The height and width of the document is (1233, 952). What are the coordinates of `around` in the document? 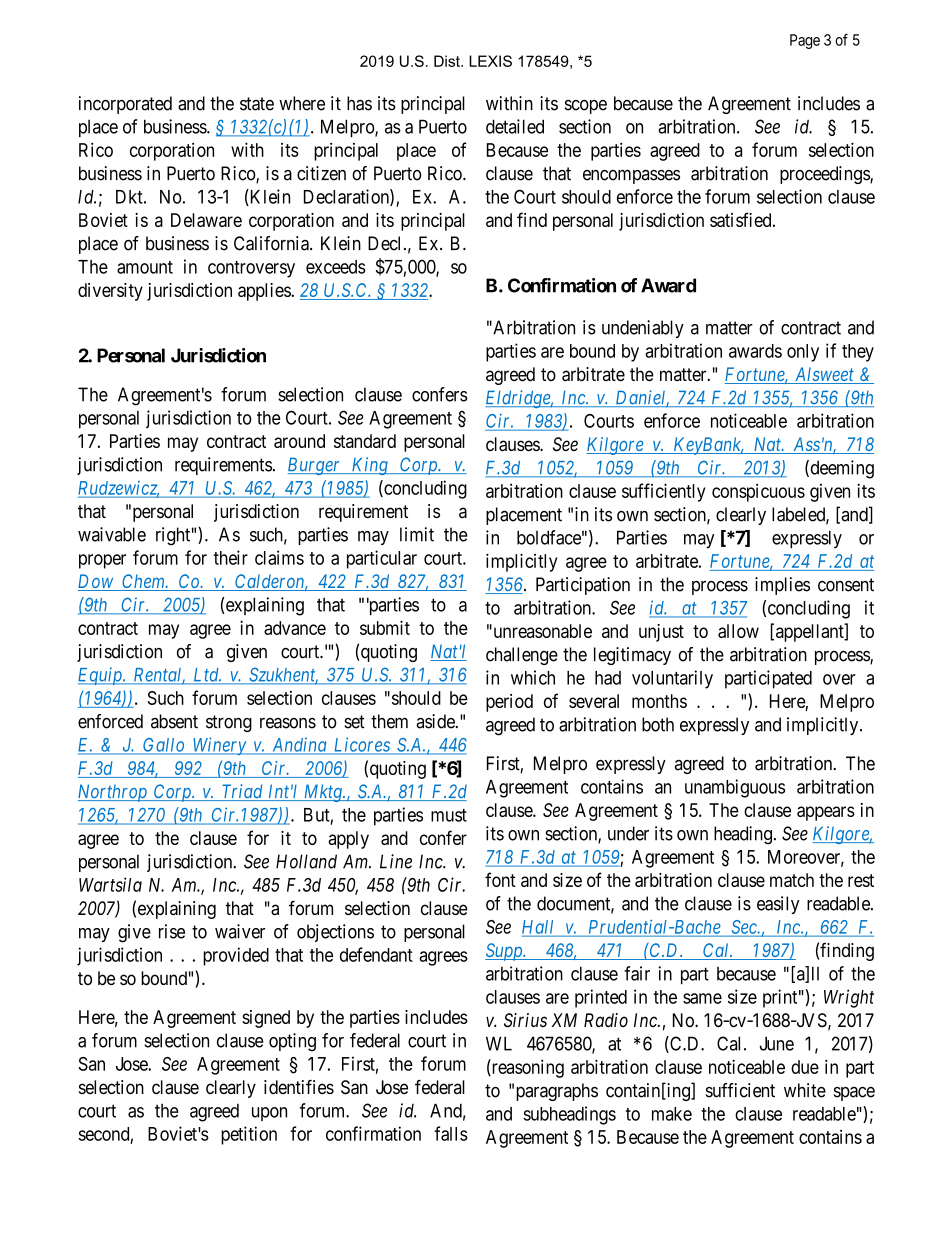 It's located at (299, 441).
